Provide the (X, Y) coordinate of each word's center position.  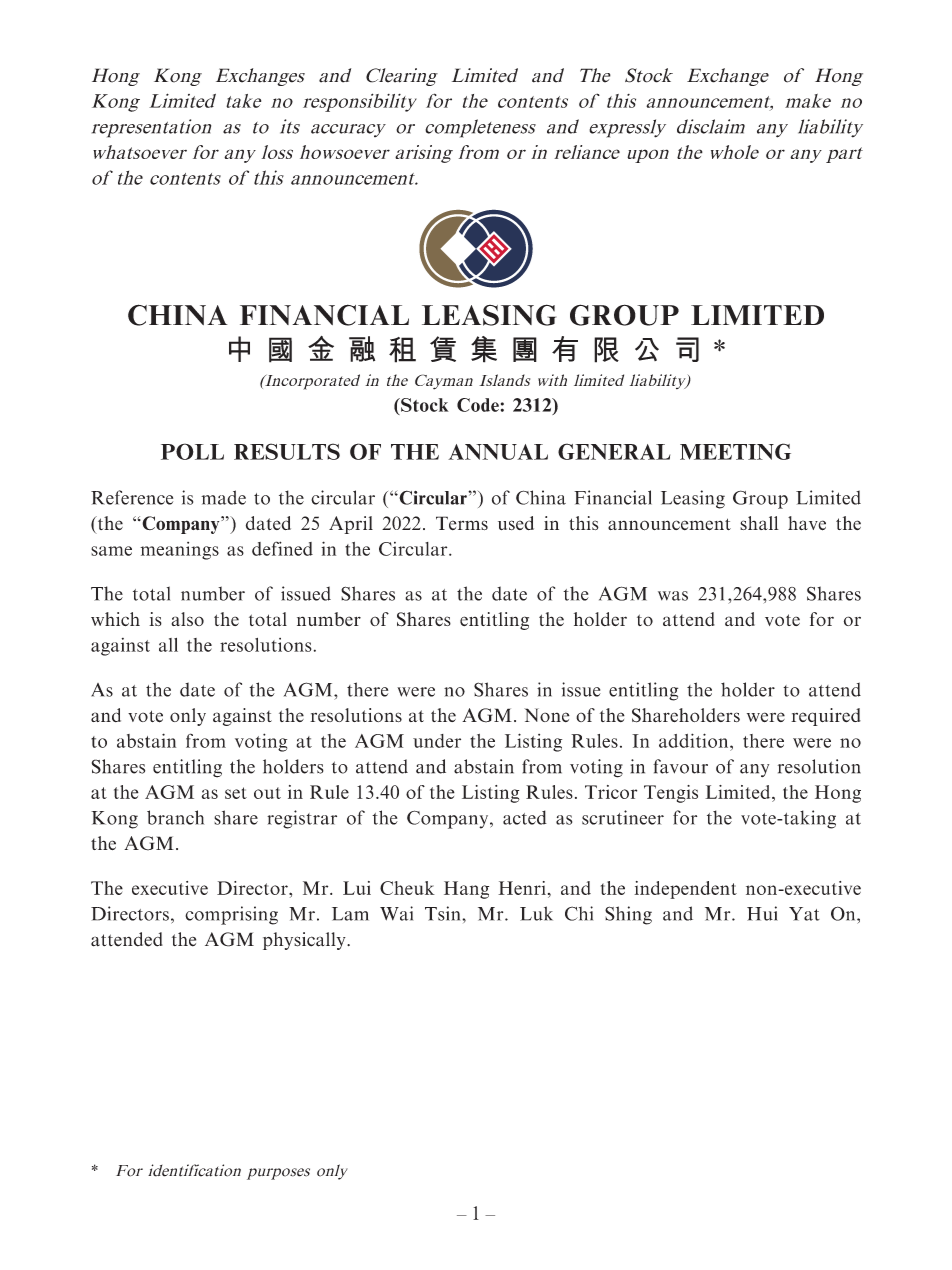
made (223, 497)
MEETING (735, 451)
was (673, 596)
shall (759, 523)
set (236, 793)
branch (175, 817)
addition (695, 740)
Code (478, 405)
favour (680, 766)
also (187, 619)
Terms (462, 523)
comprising (231, 915)
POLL (192, 451)
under (437, 741)
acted (525, 817)
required (826, 717)
